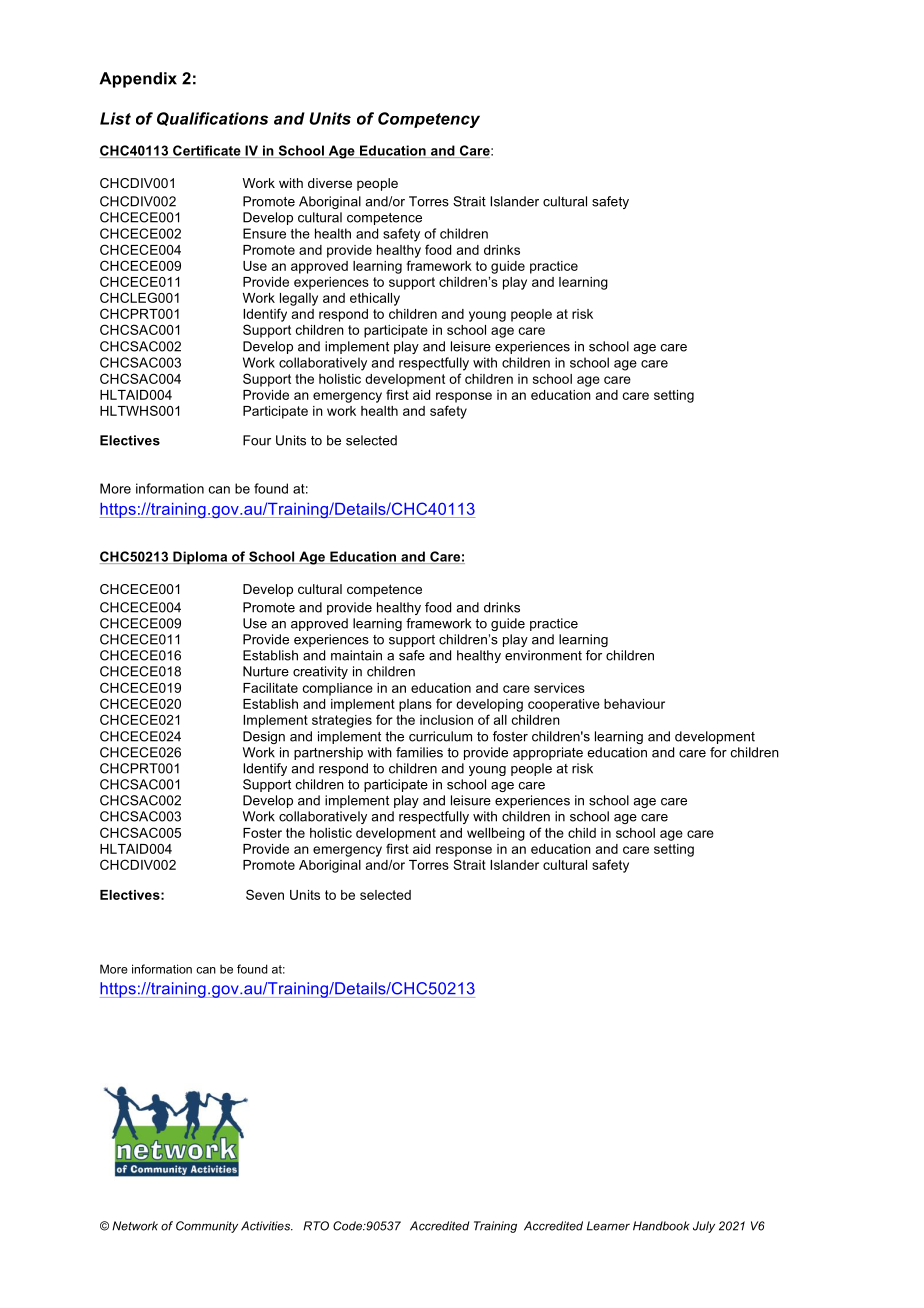  What do you see at coordinates (634, 704) in the screenshot?
I see `behaviour` at bounding box center [634, 704].
